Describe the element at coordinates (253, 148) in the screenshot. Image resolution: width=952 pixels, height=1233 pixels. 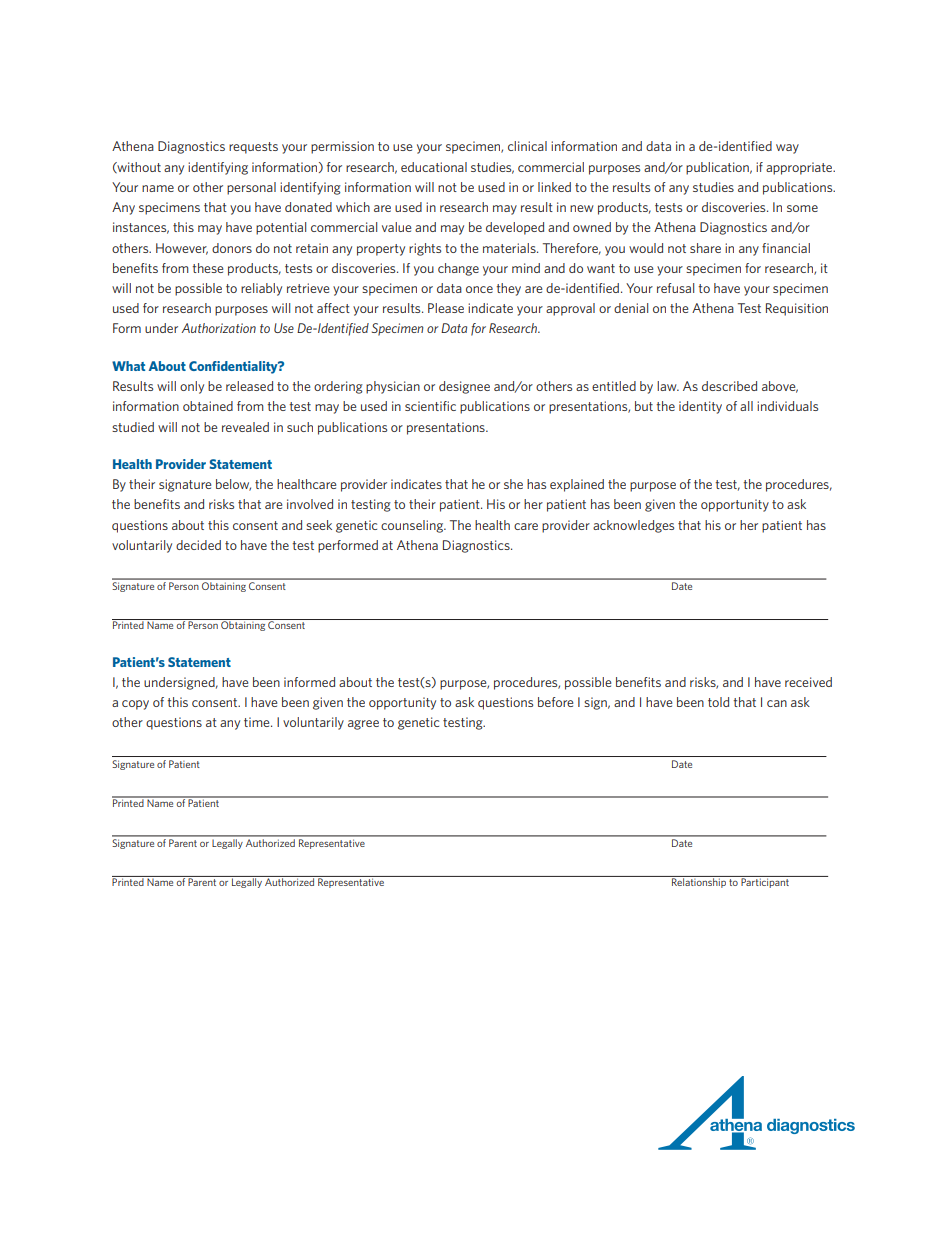
I see `requests` at that location.
